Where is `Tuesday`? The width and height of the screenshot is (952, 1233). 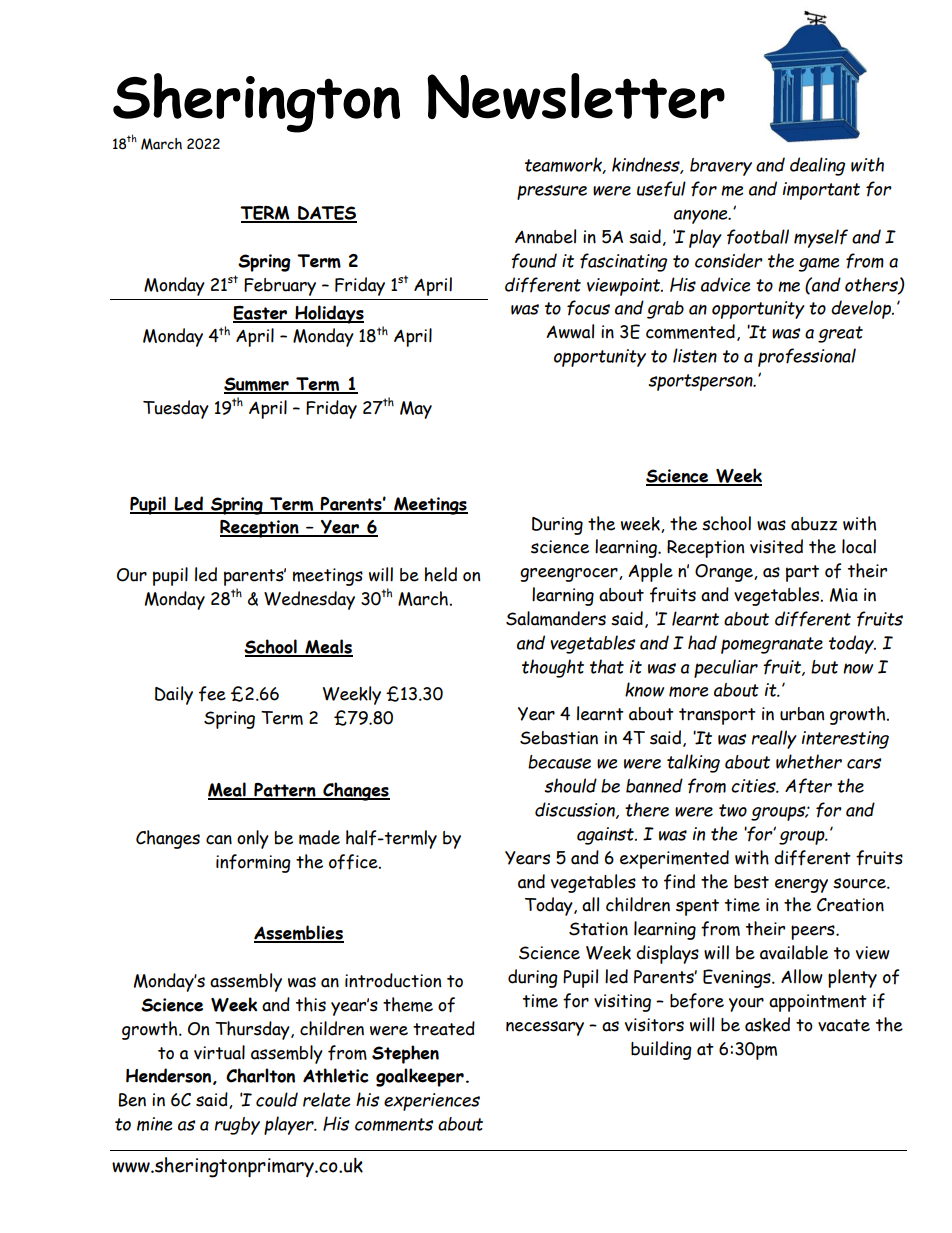 Tuesday is located at coordinates (176, 409).
